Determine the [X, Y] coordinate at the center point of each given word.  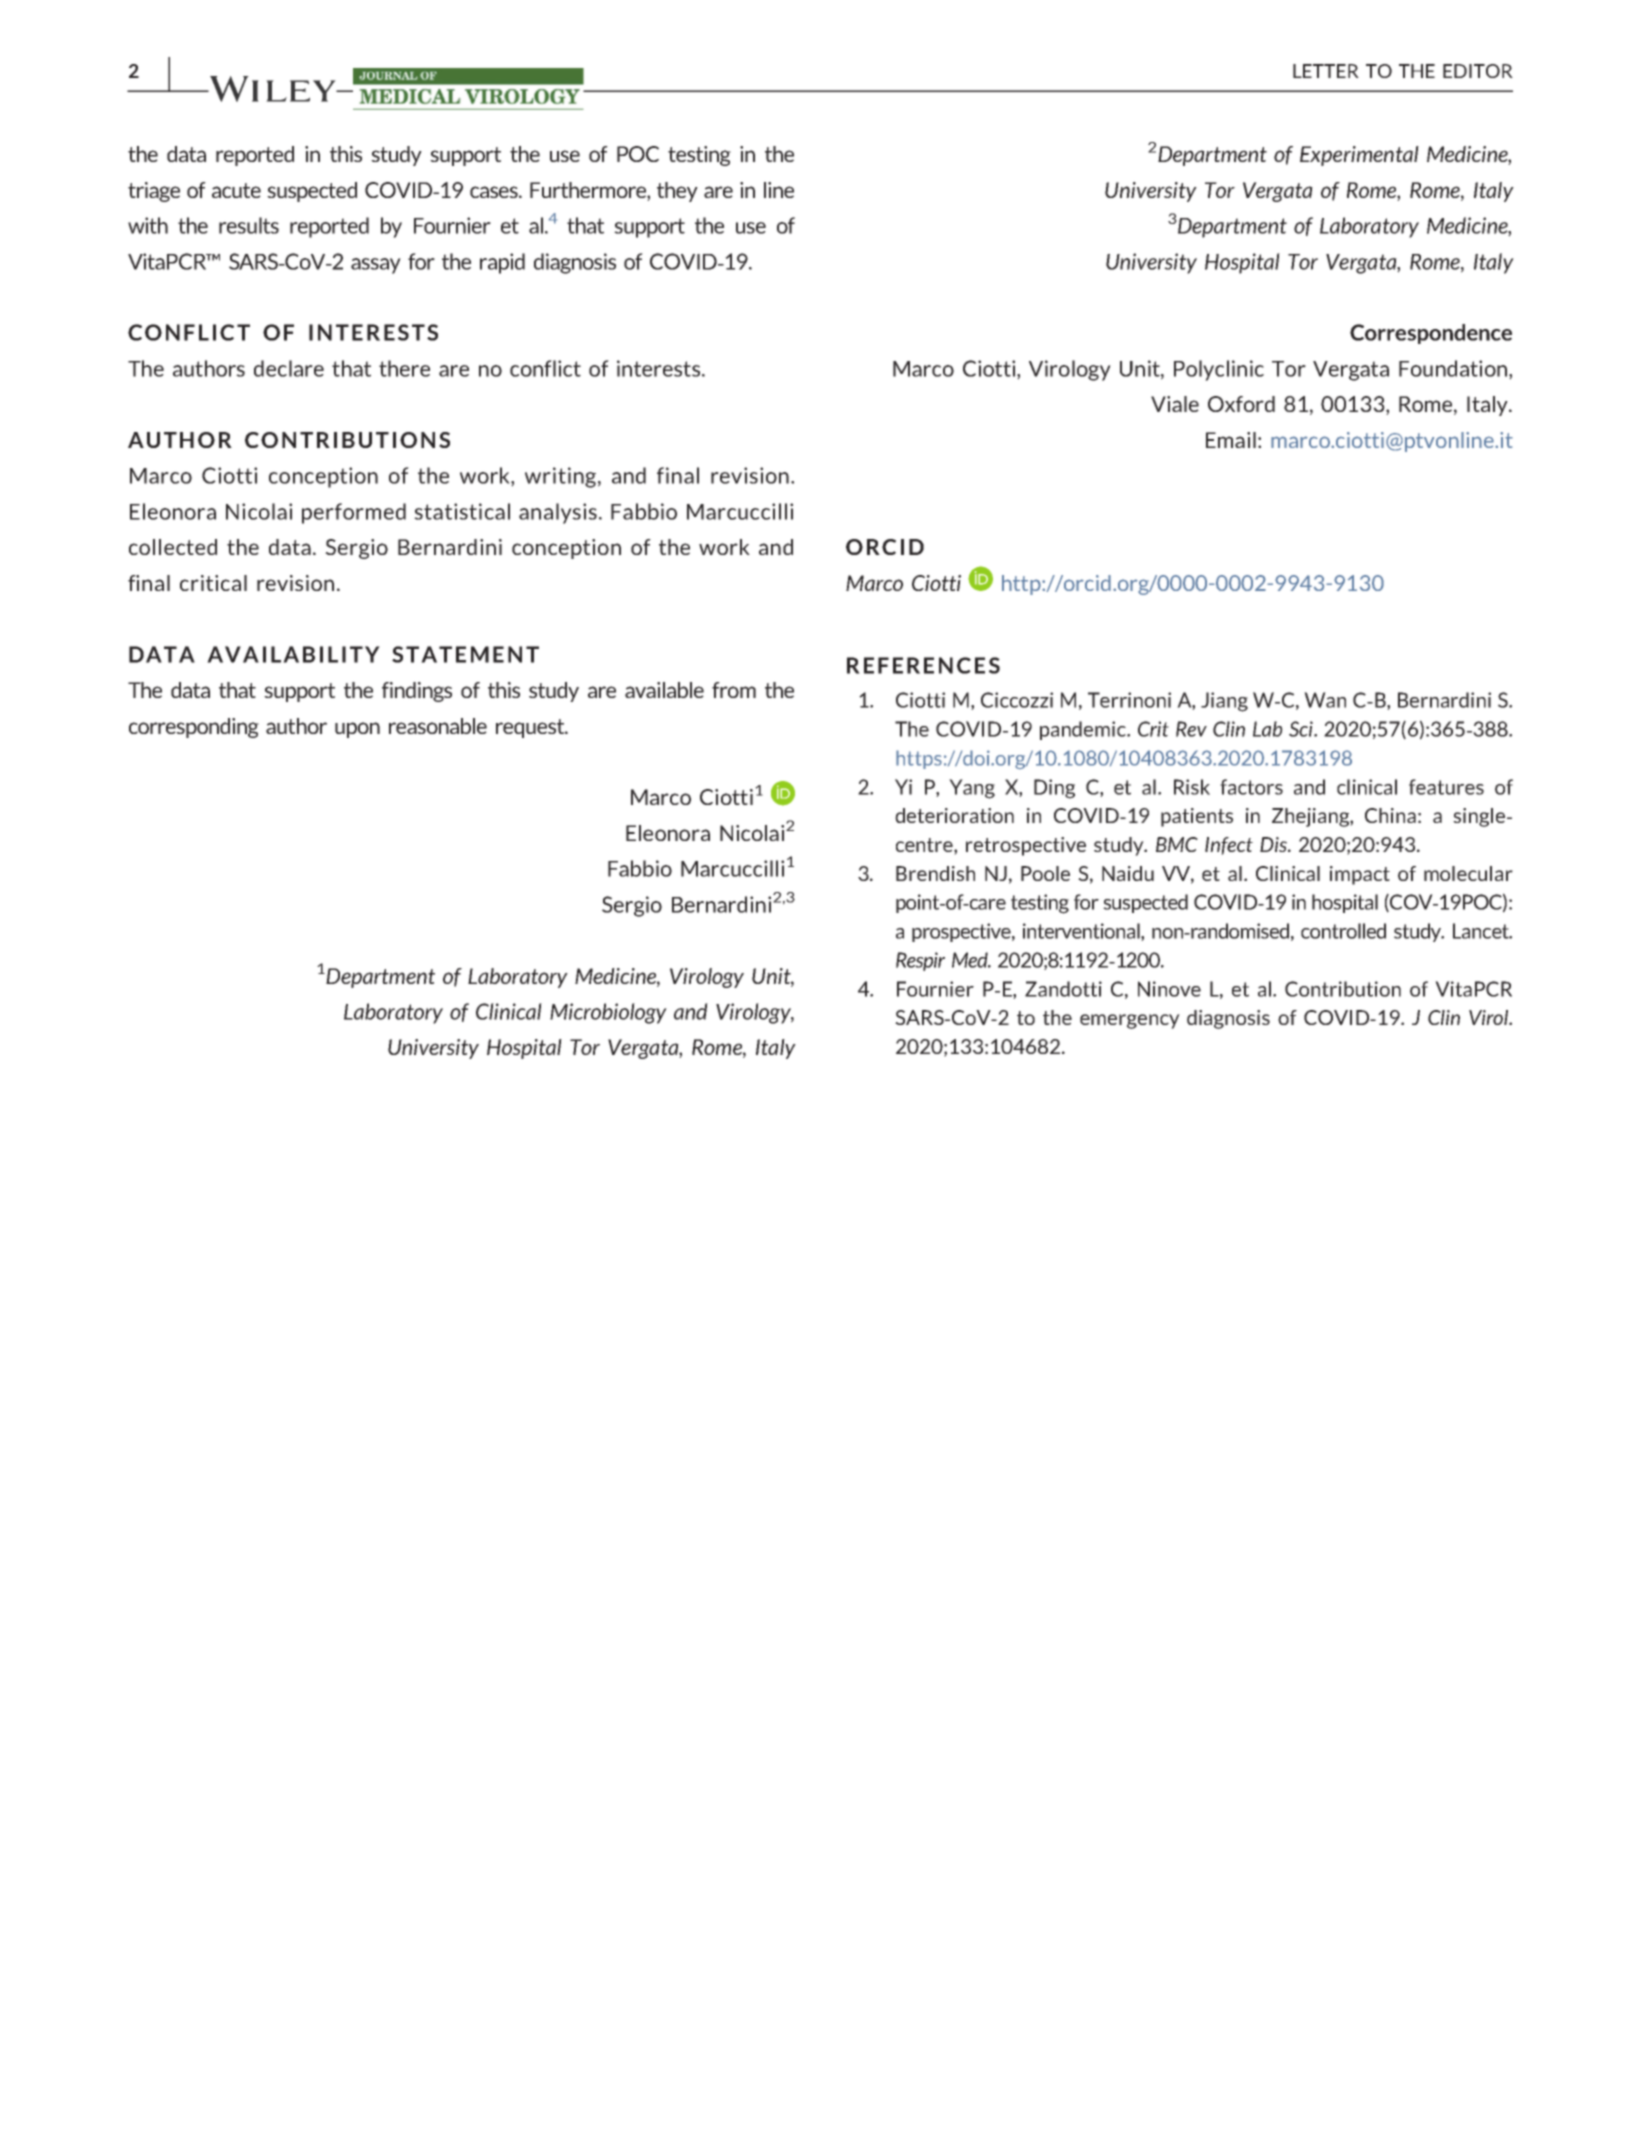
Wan [1325, 700]
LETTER [1326, 71]
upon [357, 730]
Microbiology [608, 1013]
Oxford [1241, 404]
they [677, 192]
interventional [1082, 932]
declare [289, 368]
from [734, 690]
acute [236, 190]
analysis [558, 513]
